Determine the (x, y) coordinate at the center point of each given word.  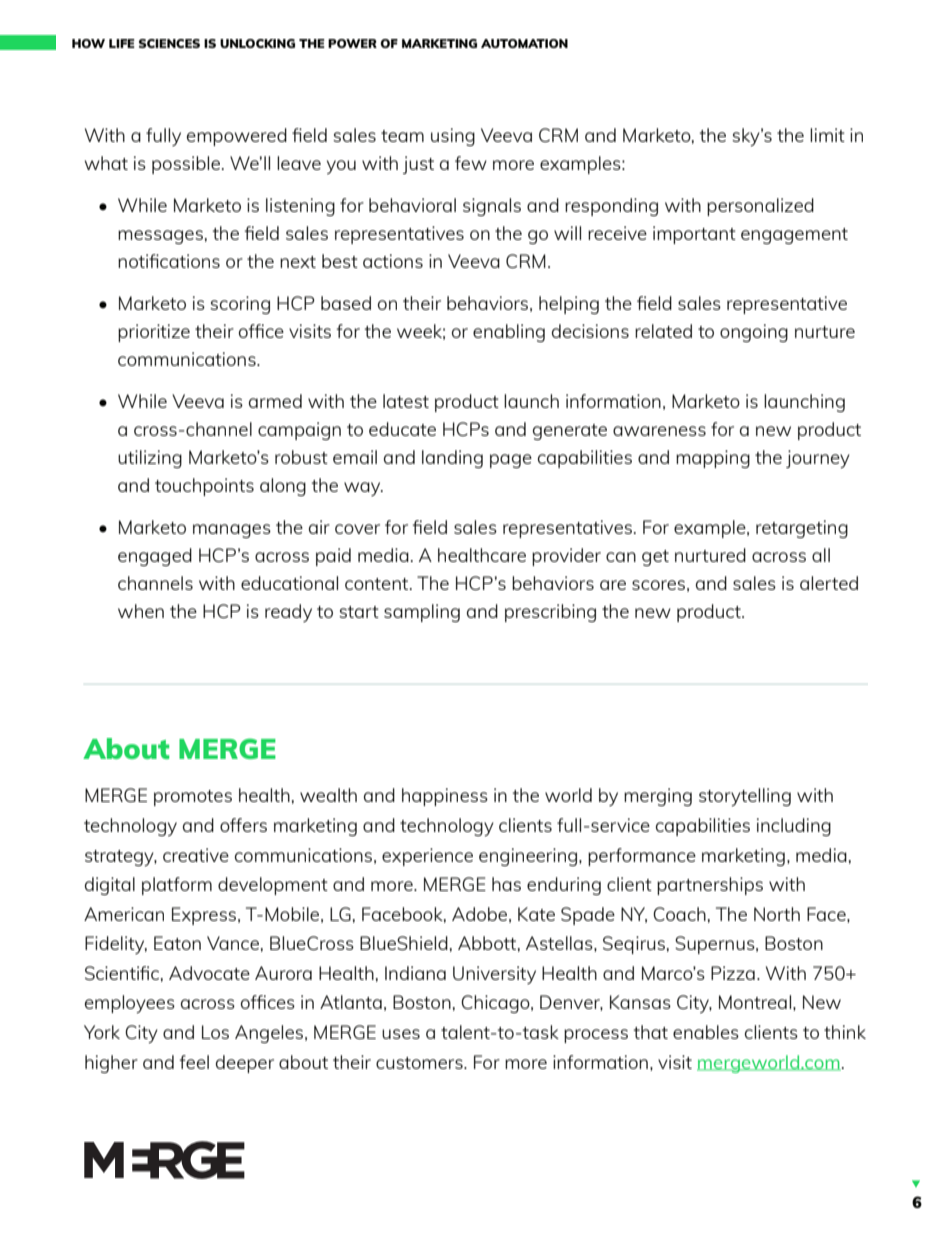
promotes (193, 798)
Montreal (755, 1002)
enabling (509, 333)
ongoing (754, 333)
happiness (445, 797)
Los (215, 1032)
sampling (422, 613)
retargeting (802, 529)
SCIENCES (169, 43)
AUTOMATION (524, 43)
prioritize (154, 333)
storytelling (745, 797)
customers (420, 1063)
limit (827, 135)
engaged (155, 557)
